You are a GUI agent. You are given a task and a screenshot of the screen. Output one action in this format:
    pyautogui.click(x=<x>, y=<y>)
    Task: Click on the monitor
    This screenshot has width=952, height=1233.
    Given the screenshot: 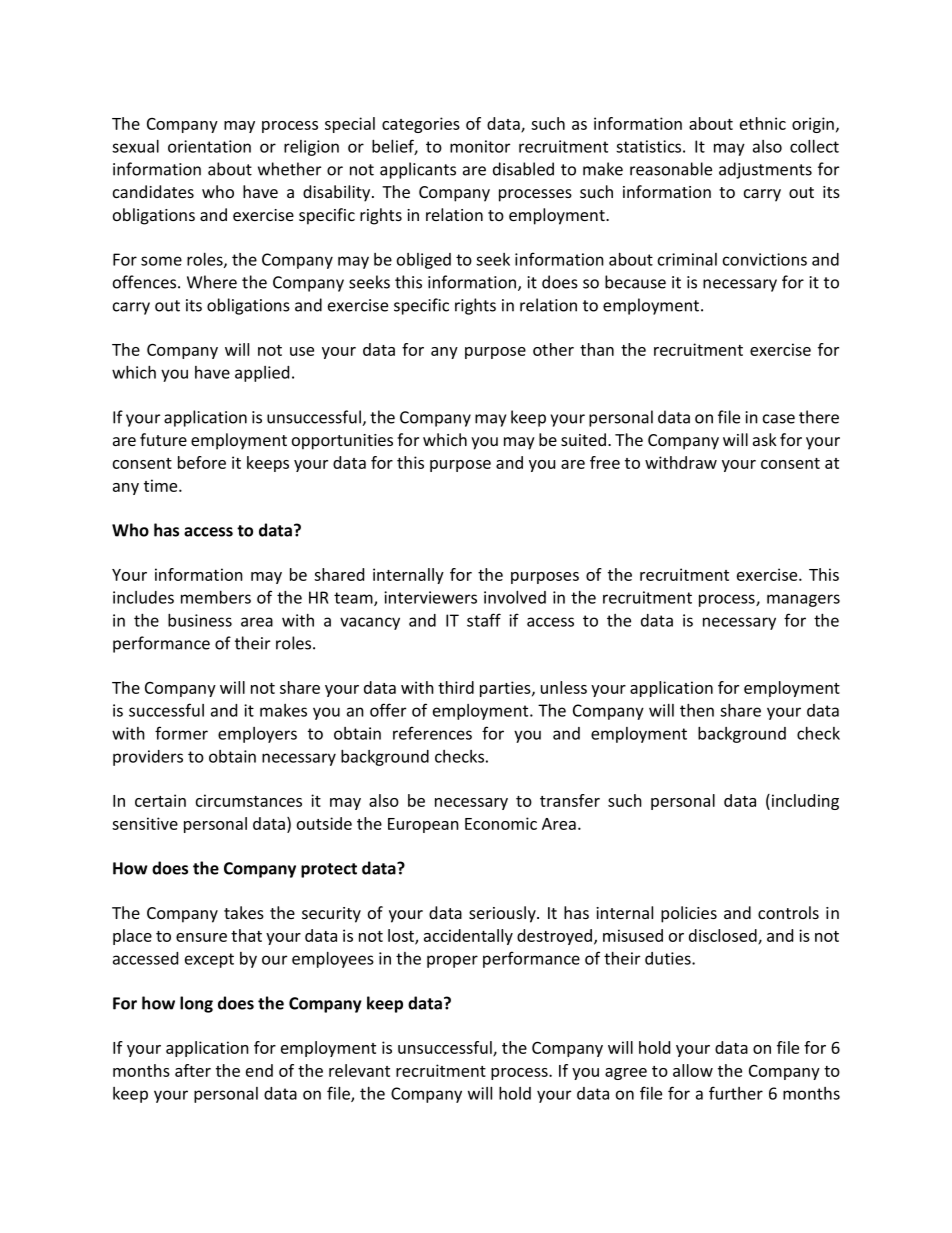 What is the action you would take?
    pyautogui.click(x=480, y=146)
